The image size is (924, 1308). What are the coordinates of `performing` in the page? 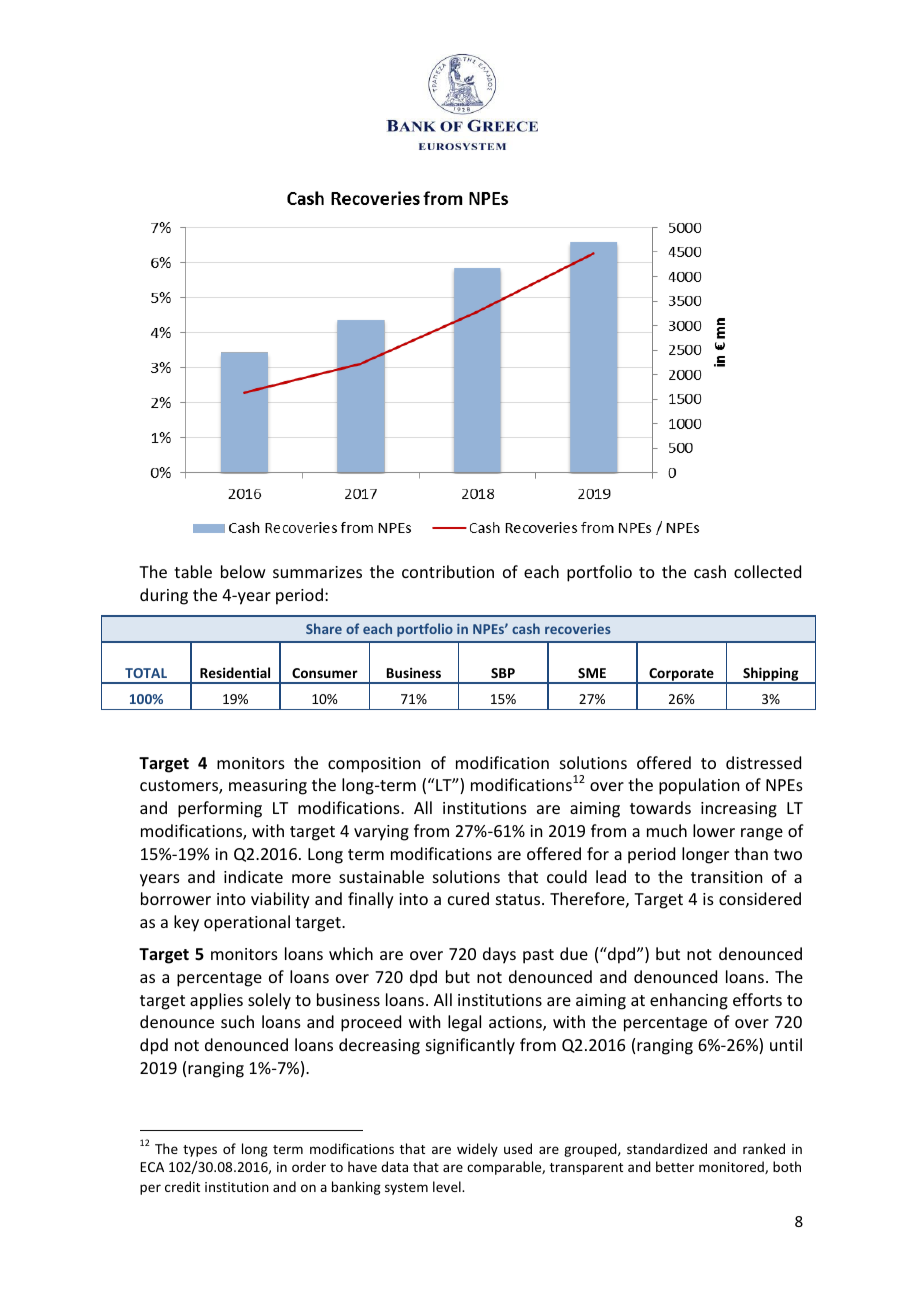 It's located at (220, 809).
